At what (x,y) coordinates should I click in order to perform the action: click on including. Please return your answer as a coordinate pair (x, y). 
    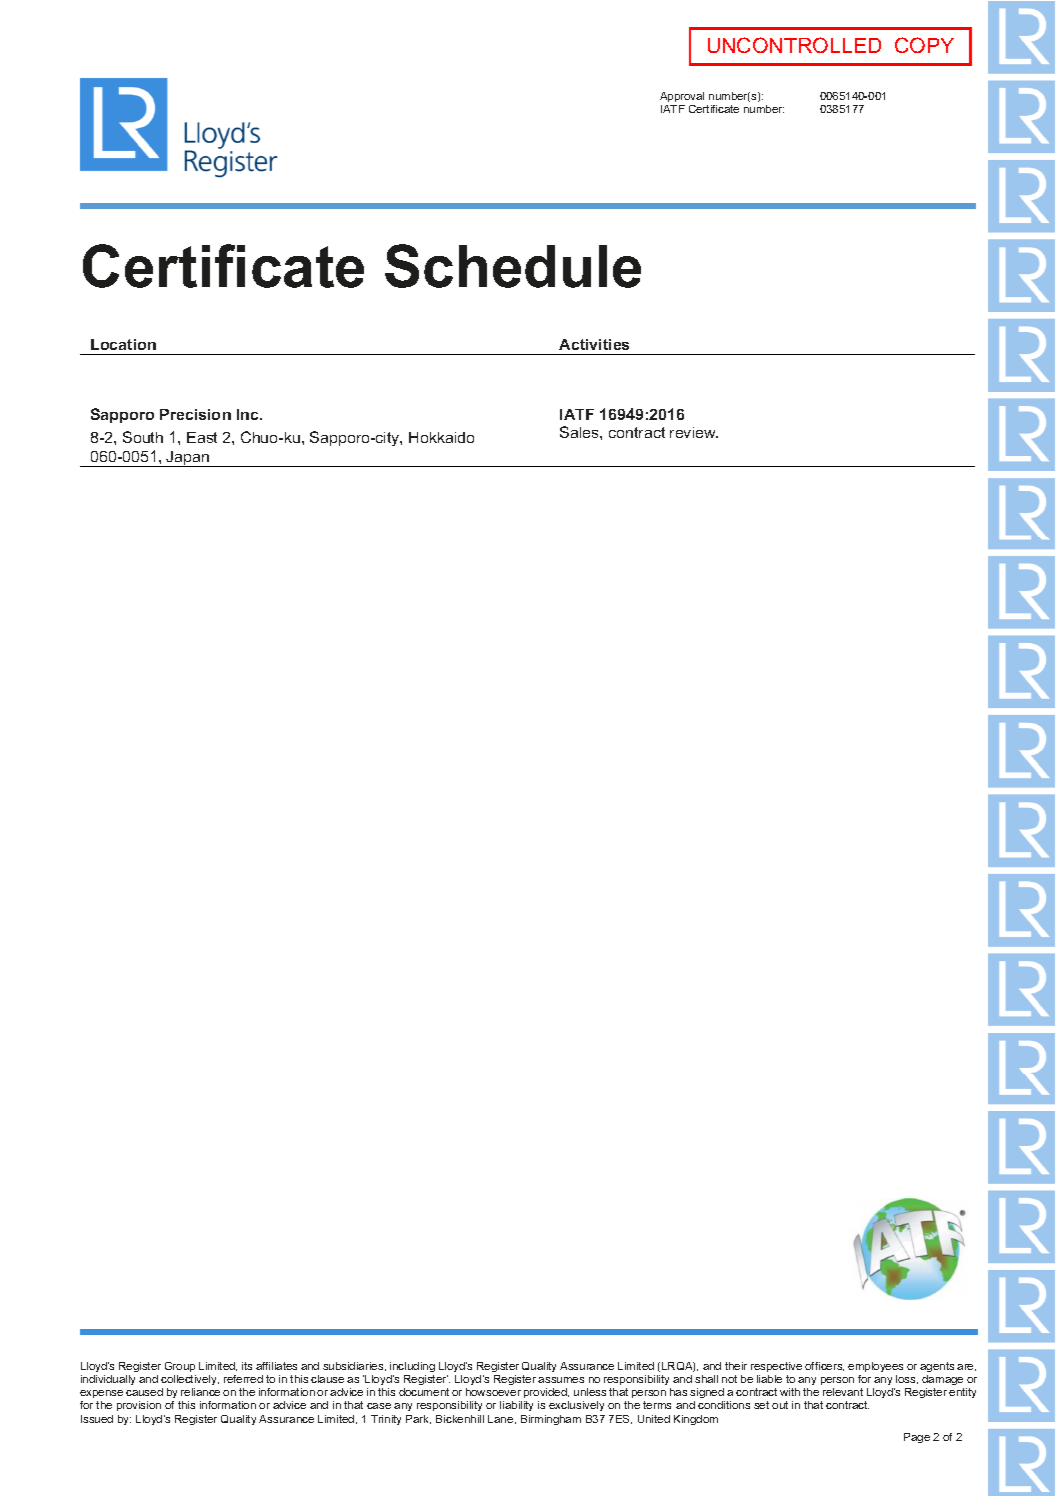
    Looking at the image, I should click on (412, 1367).
